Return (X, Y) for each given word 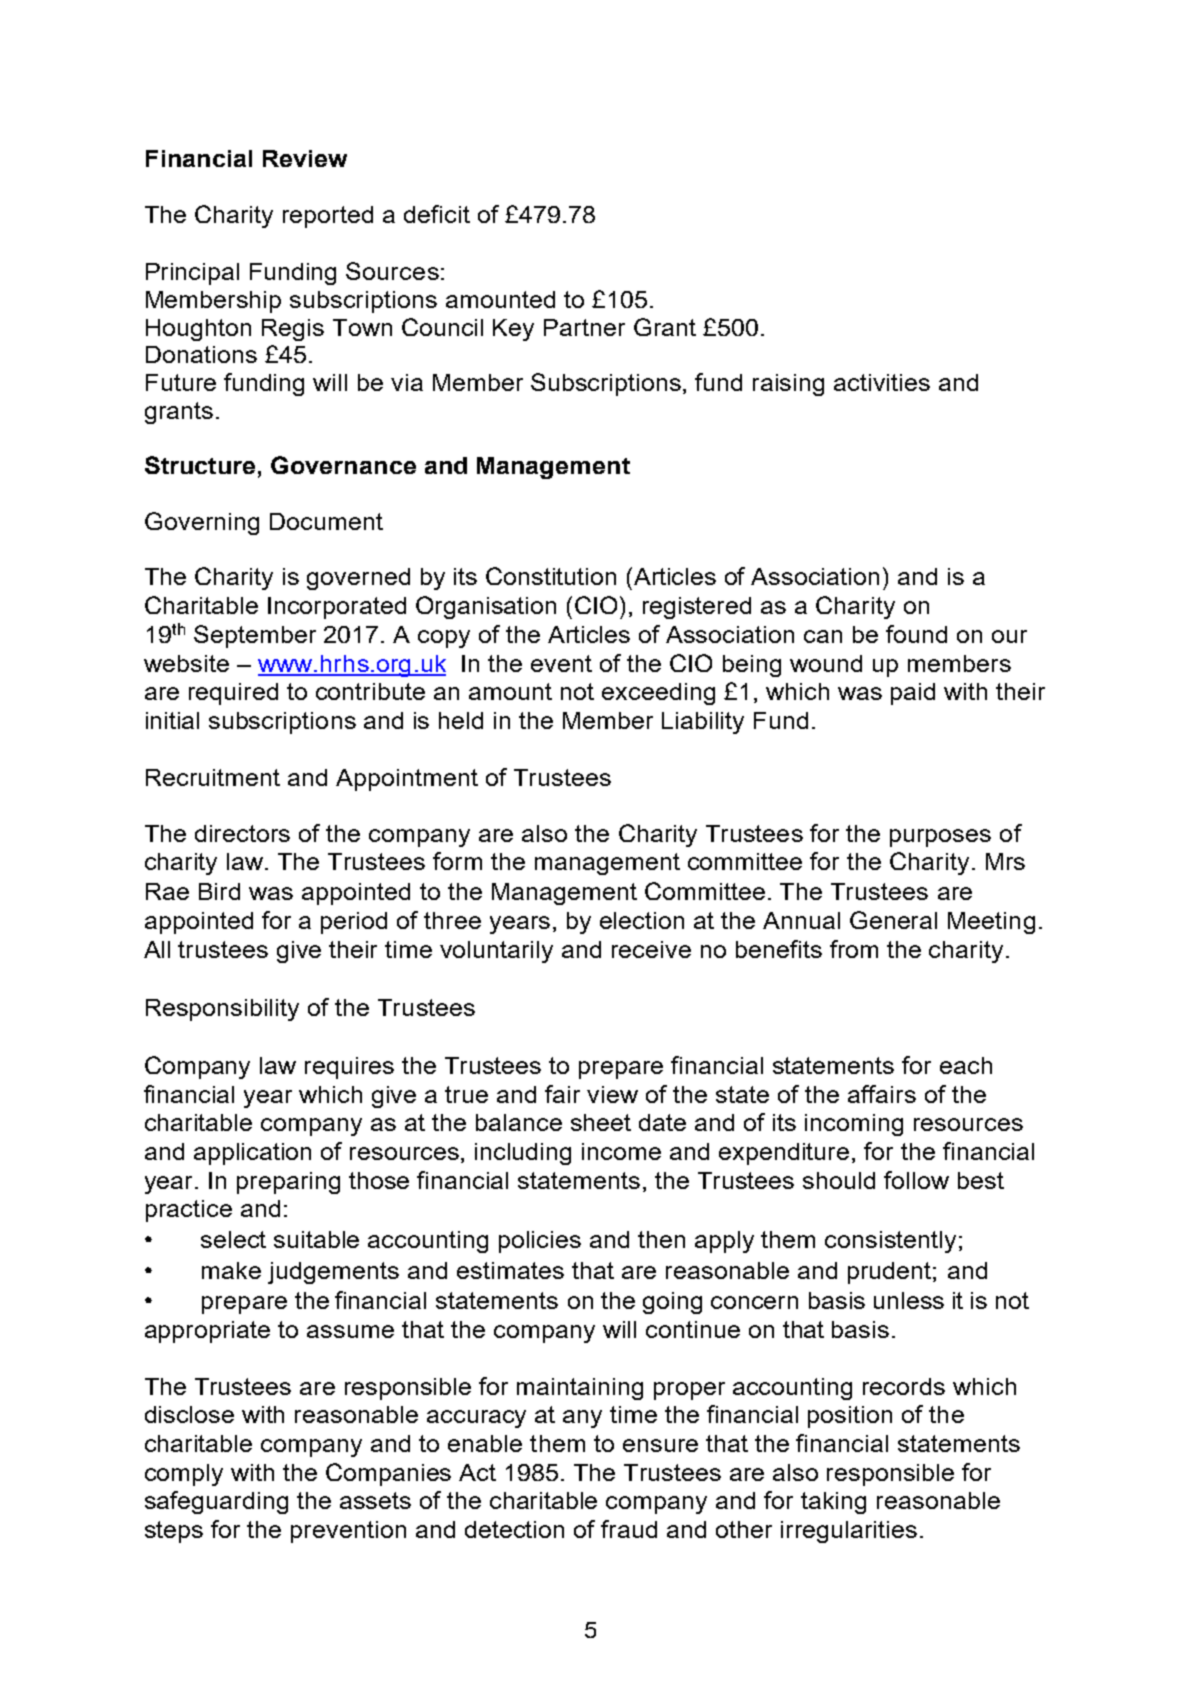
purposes (940, 838)
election (642, 920)
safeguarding (216, 1502)
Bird (219, 891)
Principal (192, 274)
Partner (584, 327)
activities (882, 382)
